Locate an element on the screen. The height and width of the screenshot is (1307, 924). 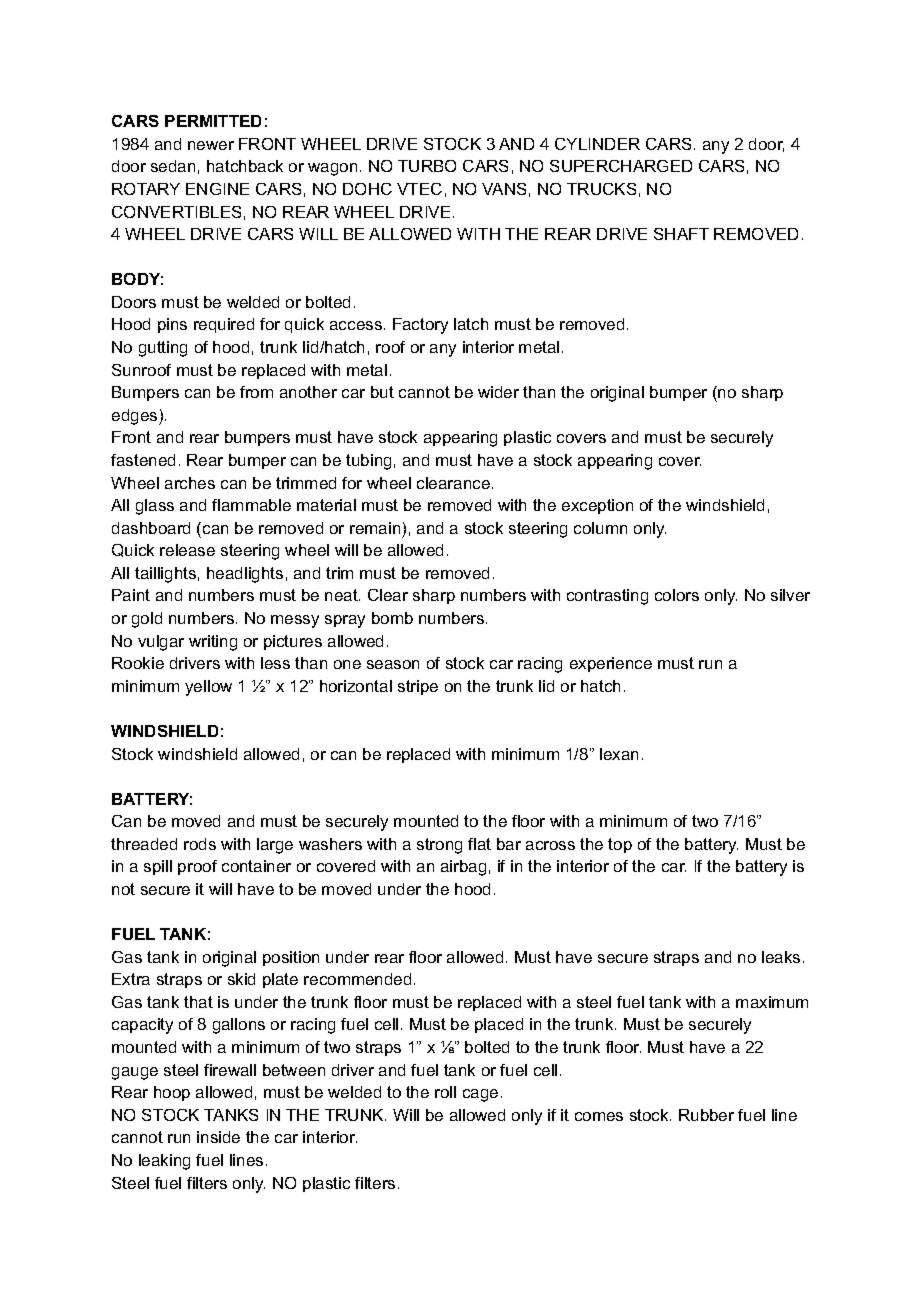
Rubber is located at coordinates (706, 1115).
